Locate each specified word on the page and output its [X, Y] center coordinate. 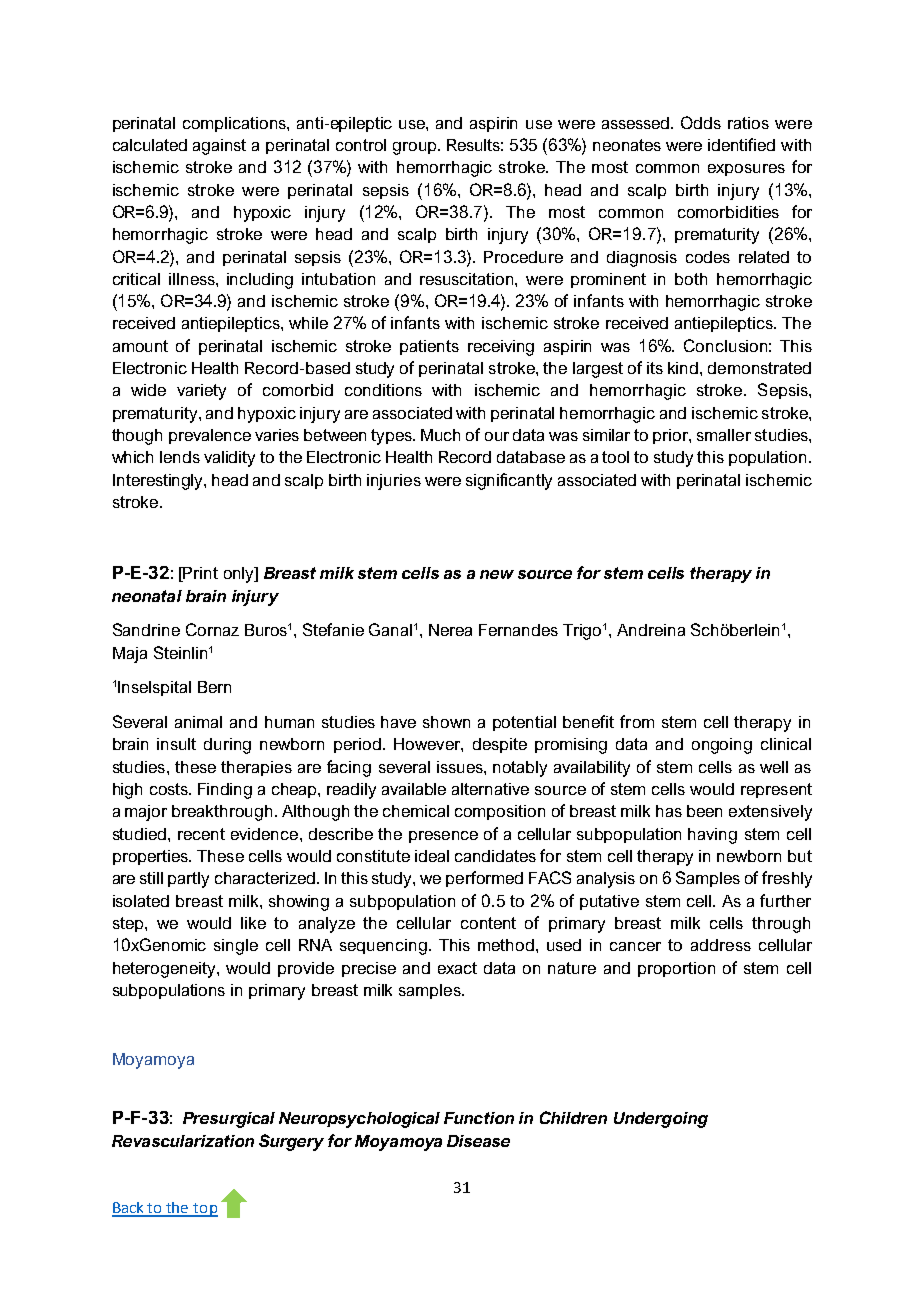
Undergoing [661, 1120]
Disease [478, 1141]
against [219, 147]
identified [741, 144]
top [205, 1210]
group [416, 148]
